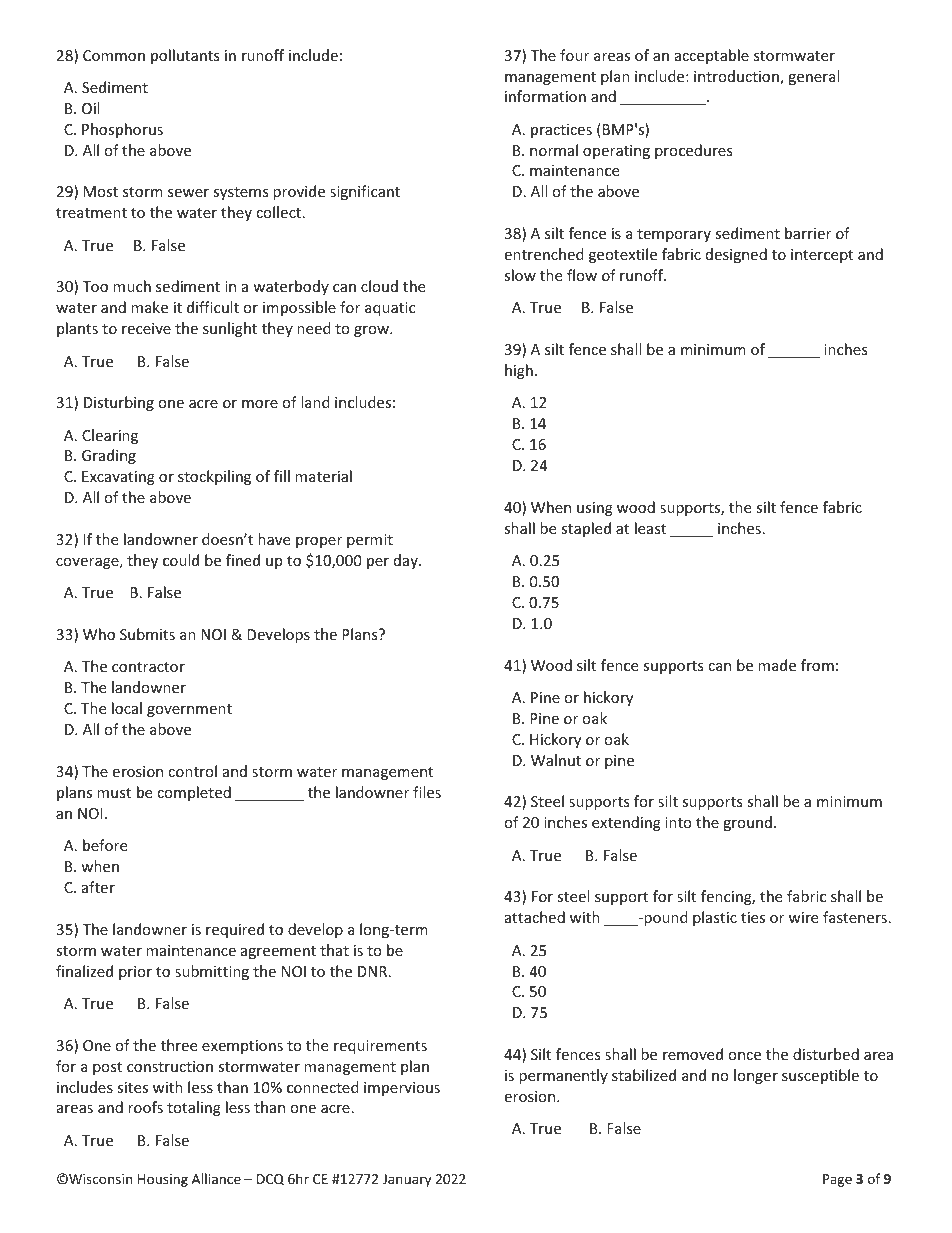 The width and height of the screenshot is (952, 1233). I want to click on least, so click(650, 528).
